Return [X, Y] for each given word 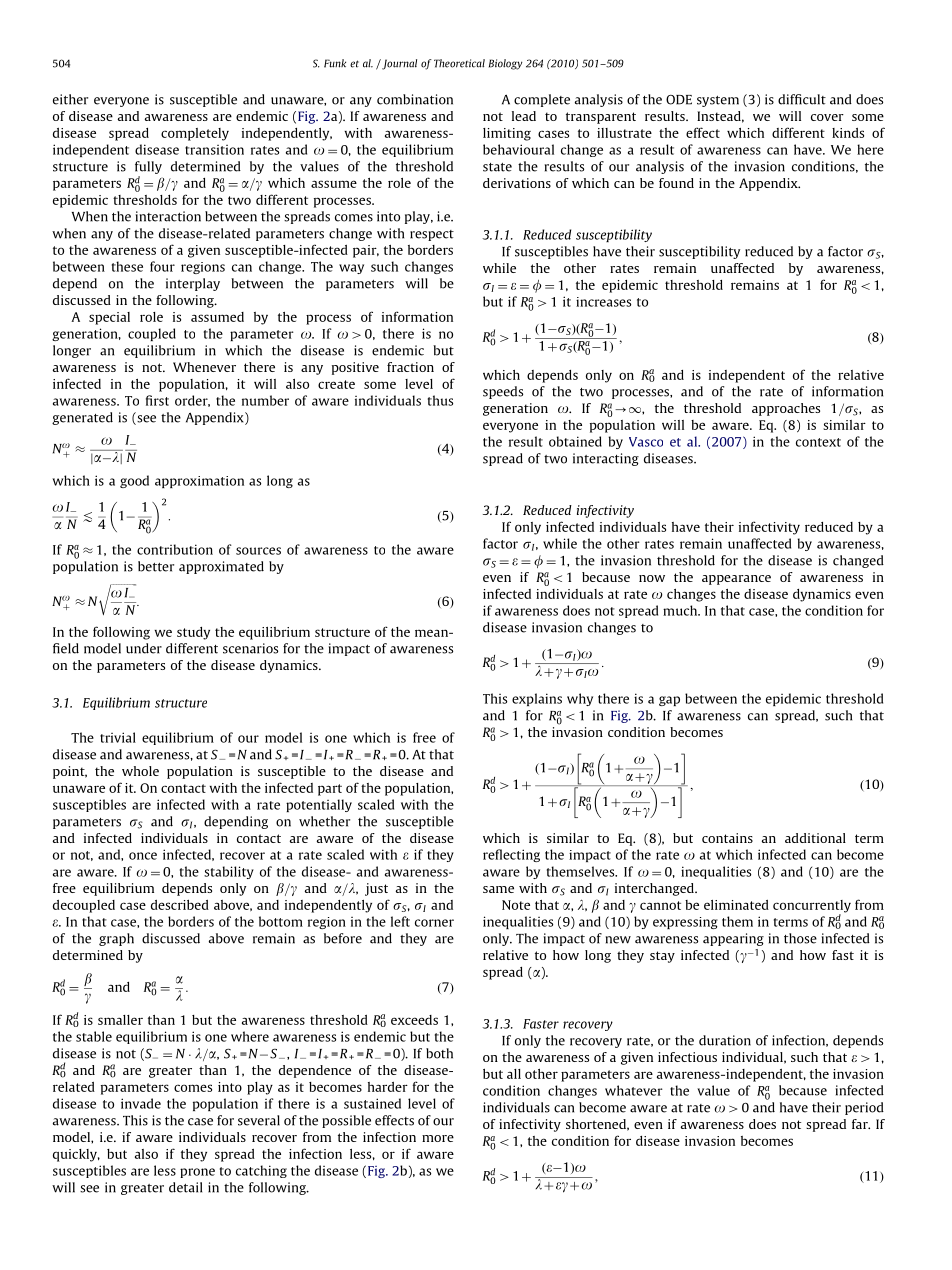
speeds [503, 392]
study [193, 633]
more [438, 1138]
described [180, 905]
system [718, 101]
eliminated [736, 905]
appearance [736, 580]
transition [214, 150]
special [109, 318]
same [498, 889]
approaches [786, 409]
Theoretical [459, 63]
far [861, 1124]
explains [537, 699]
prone [197, 1173]
